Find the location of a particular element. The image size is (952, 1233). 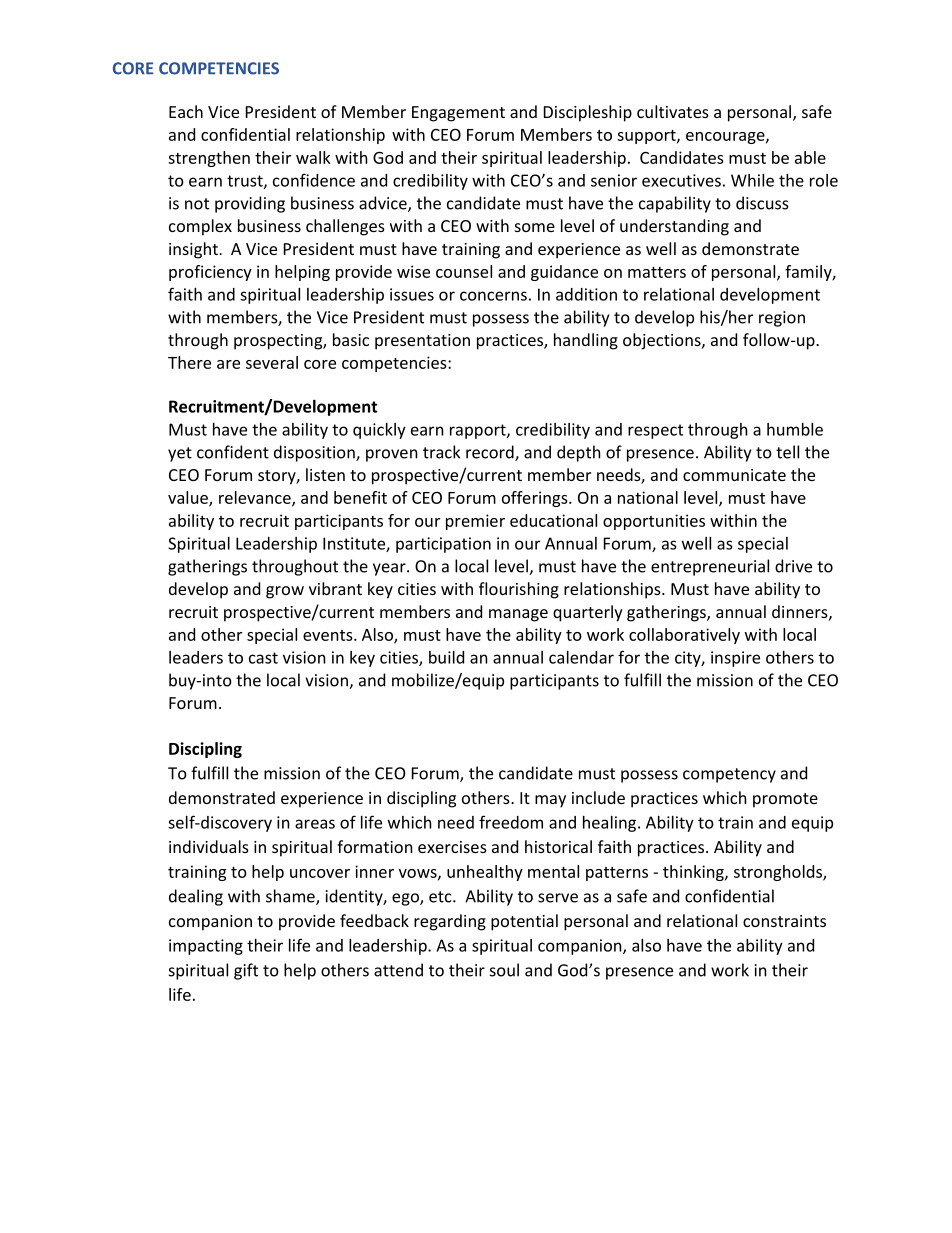

record is located at coordinates (491, 453).
